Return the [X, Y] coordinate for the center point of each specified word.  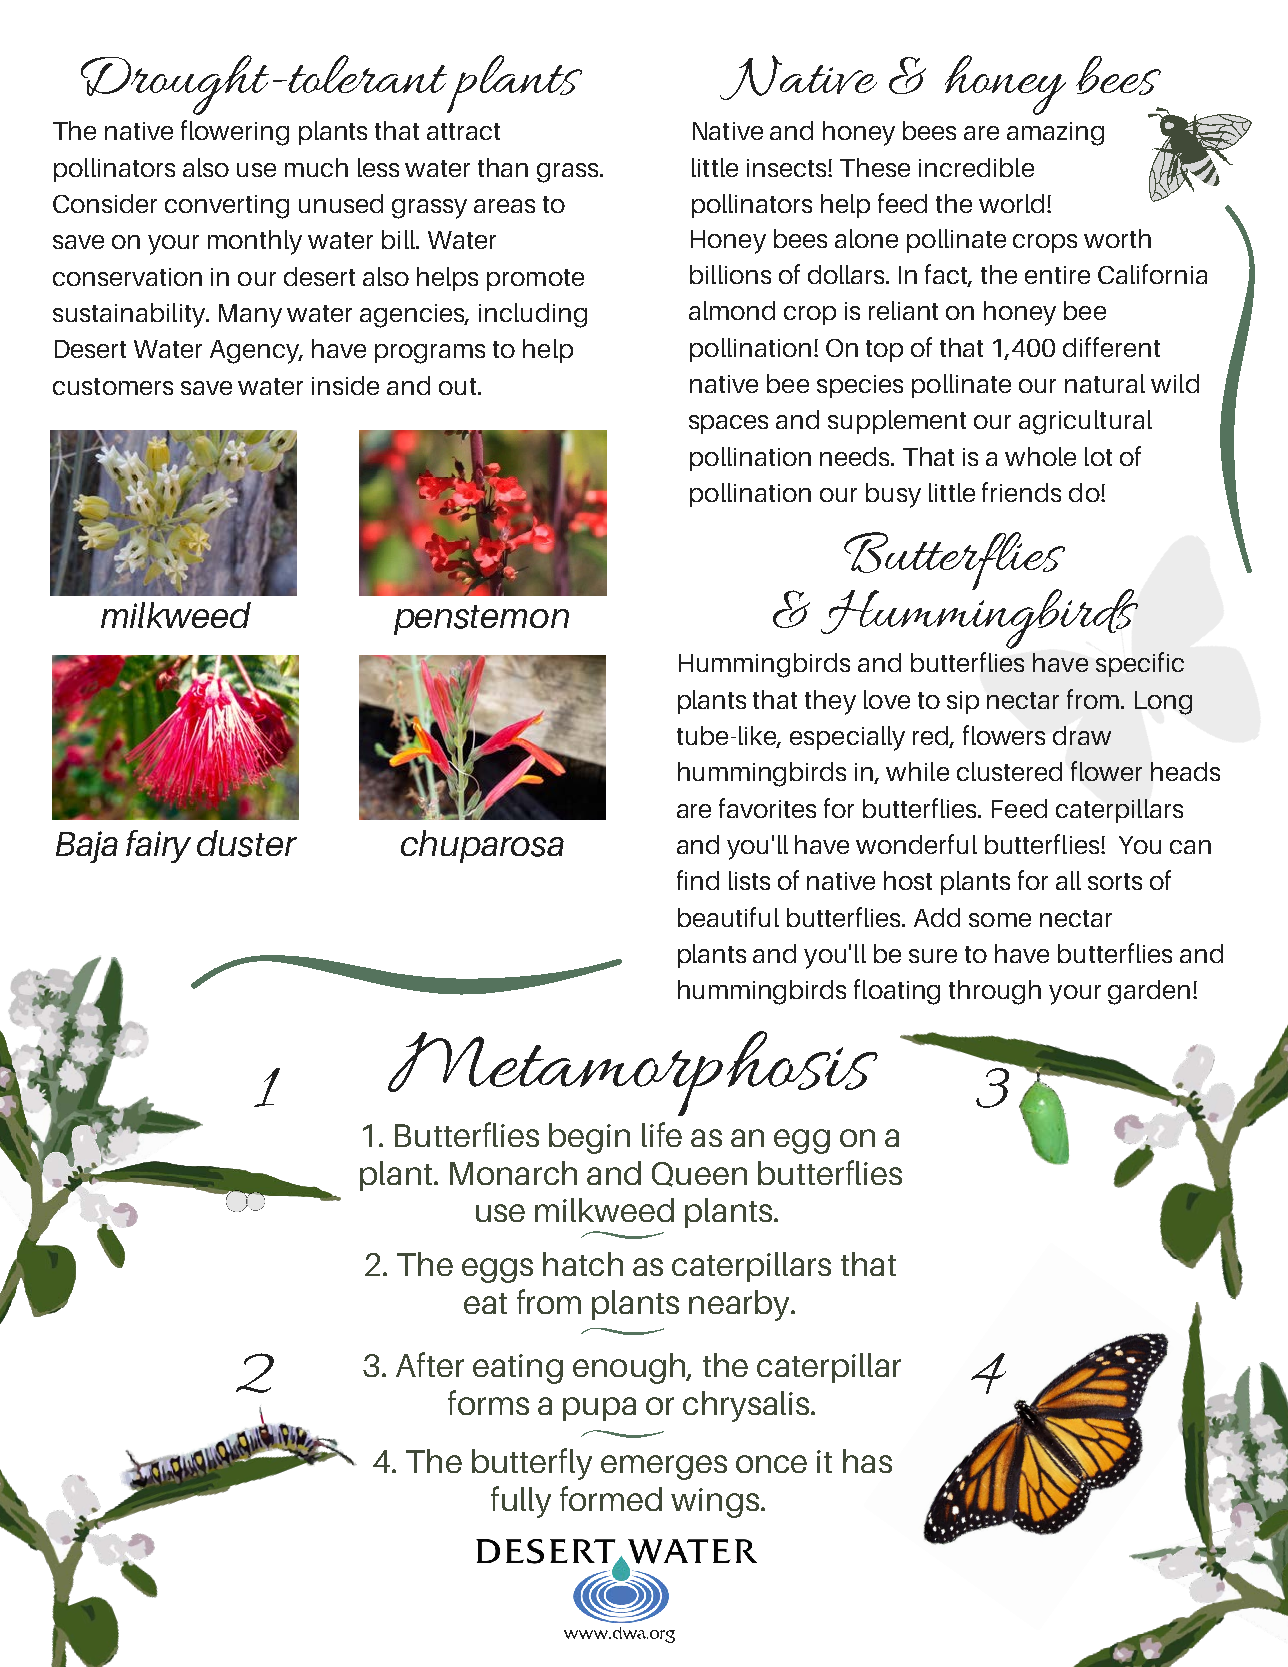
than [503, 167]
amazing [1055, 134]
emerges [664, 1467]
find [698, 880]
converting [227, 207]
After [430, 1364]
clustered [1009, 771]
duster [247, 843]
